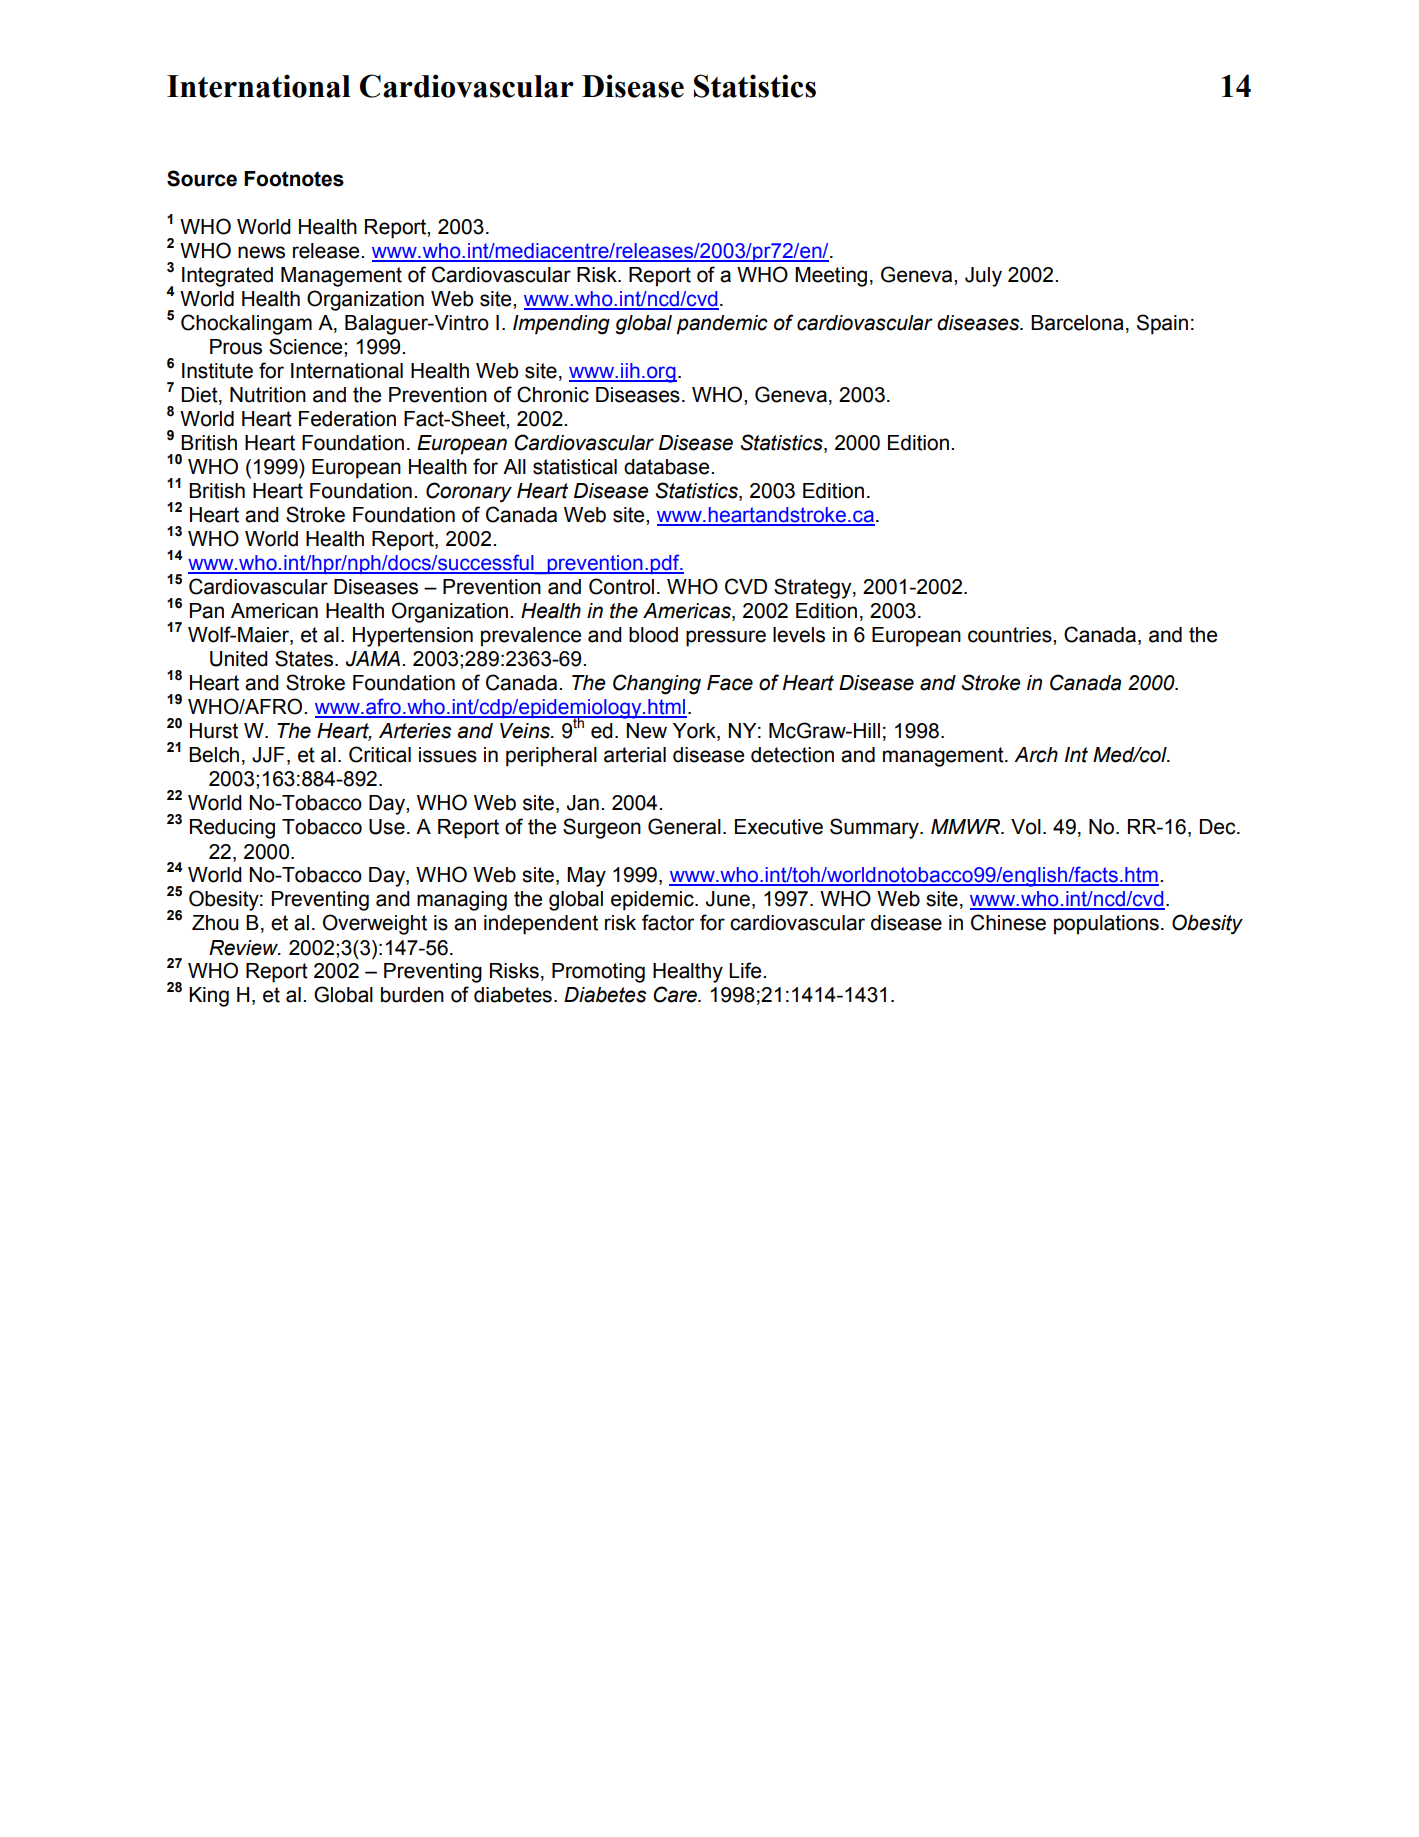  What do you see at coordinates (294, 179) in the screenshot?
I see `Footnotes` at bounding box center [294, 179].
